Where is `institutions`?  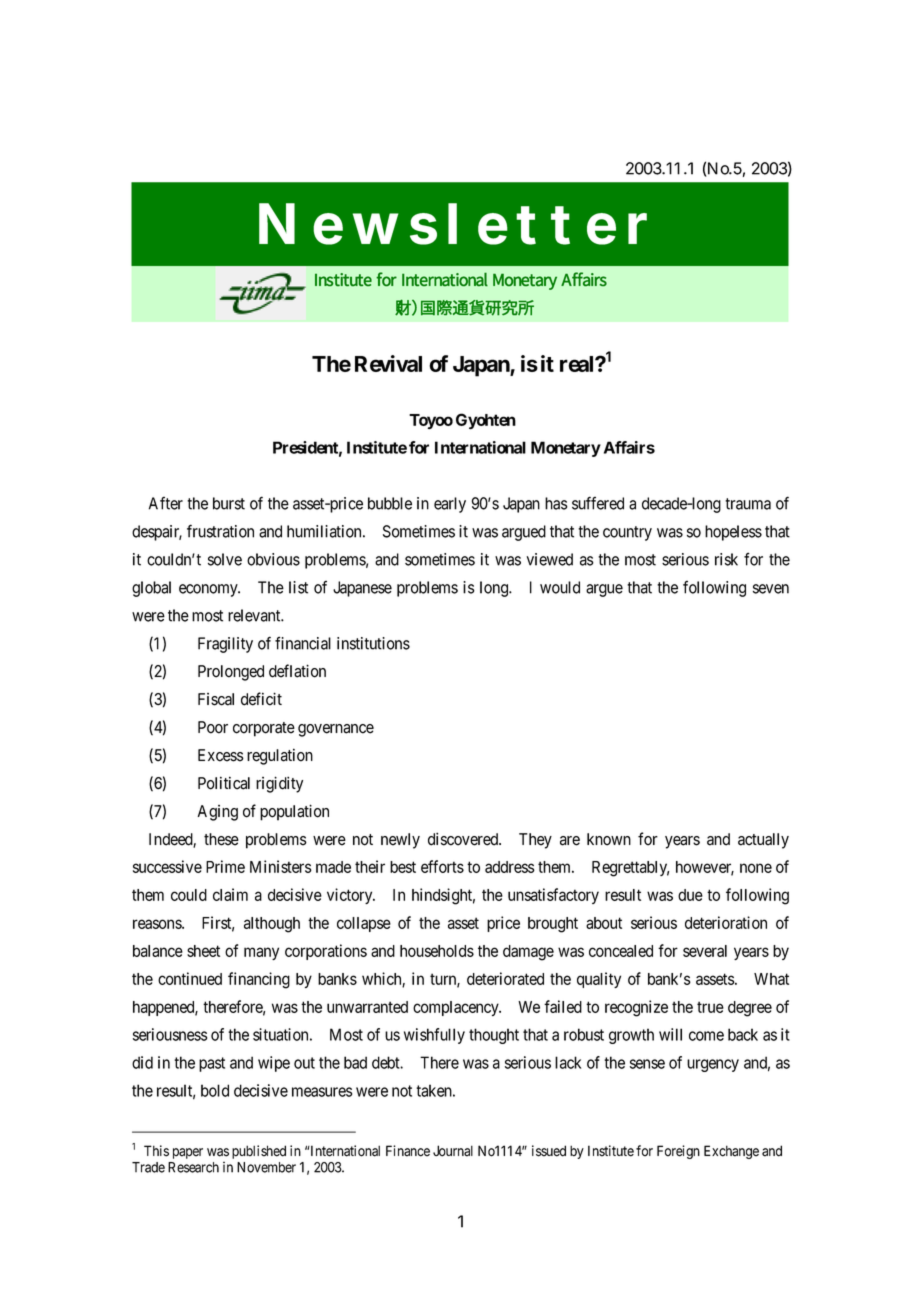 institutions is located at coordinates (373, 643).
